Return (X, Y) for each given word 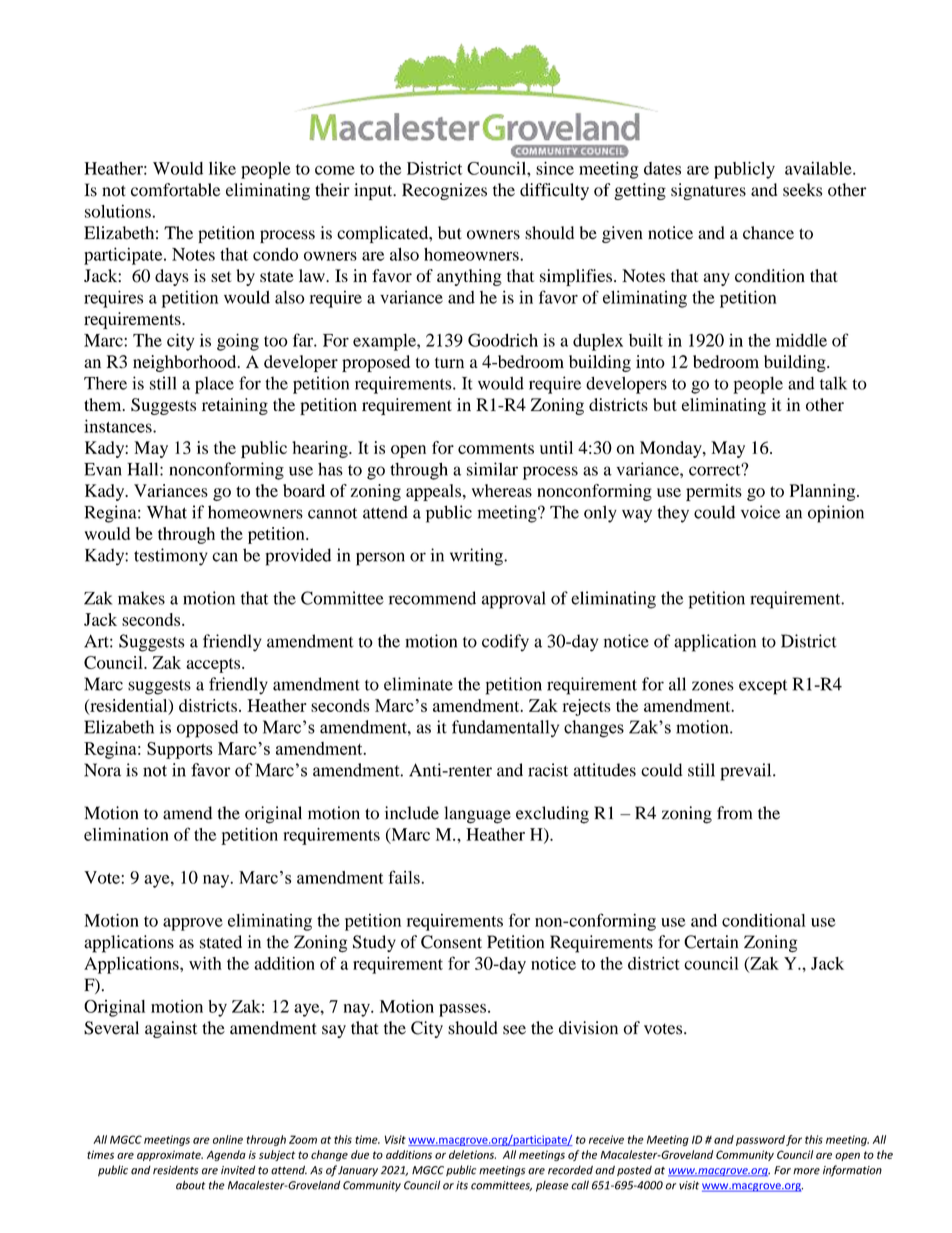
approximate (170, 1155)
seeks (802, 190)
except (763, 687)
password (760, 1140)
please (552, 1186)
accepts (214, 665)
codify (505, 643)
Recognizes (444, 191)
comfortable (175, 190)
